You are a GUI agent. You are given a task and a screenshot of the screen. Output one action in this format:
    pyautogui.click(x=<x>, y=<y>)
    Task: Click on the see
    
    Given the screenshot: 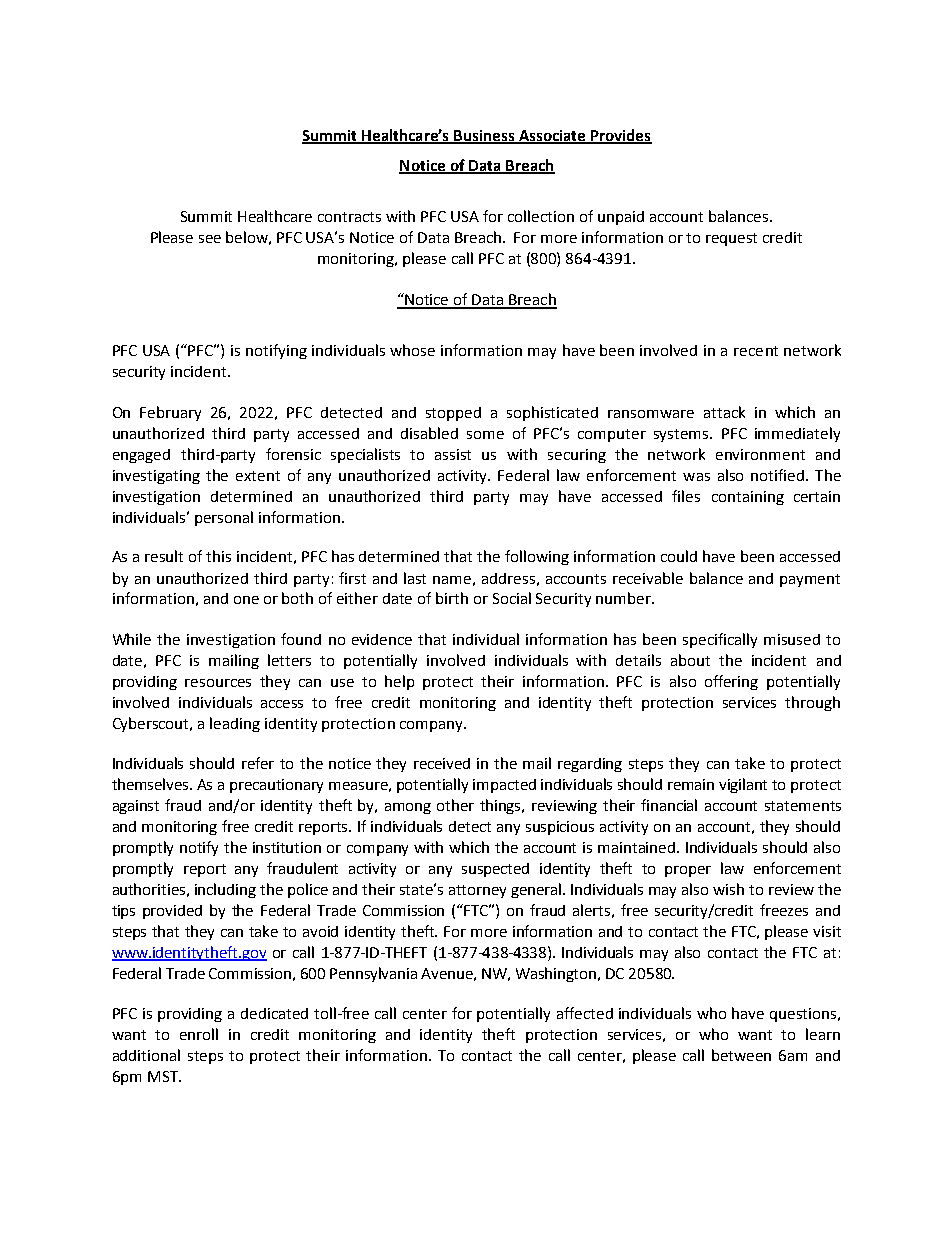 What is the action you would take?
    pyautogui.click(x=210, y=239)
